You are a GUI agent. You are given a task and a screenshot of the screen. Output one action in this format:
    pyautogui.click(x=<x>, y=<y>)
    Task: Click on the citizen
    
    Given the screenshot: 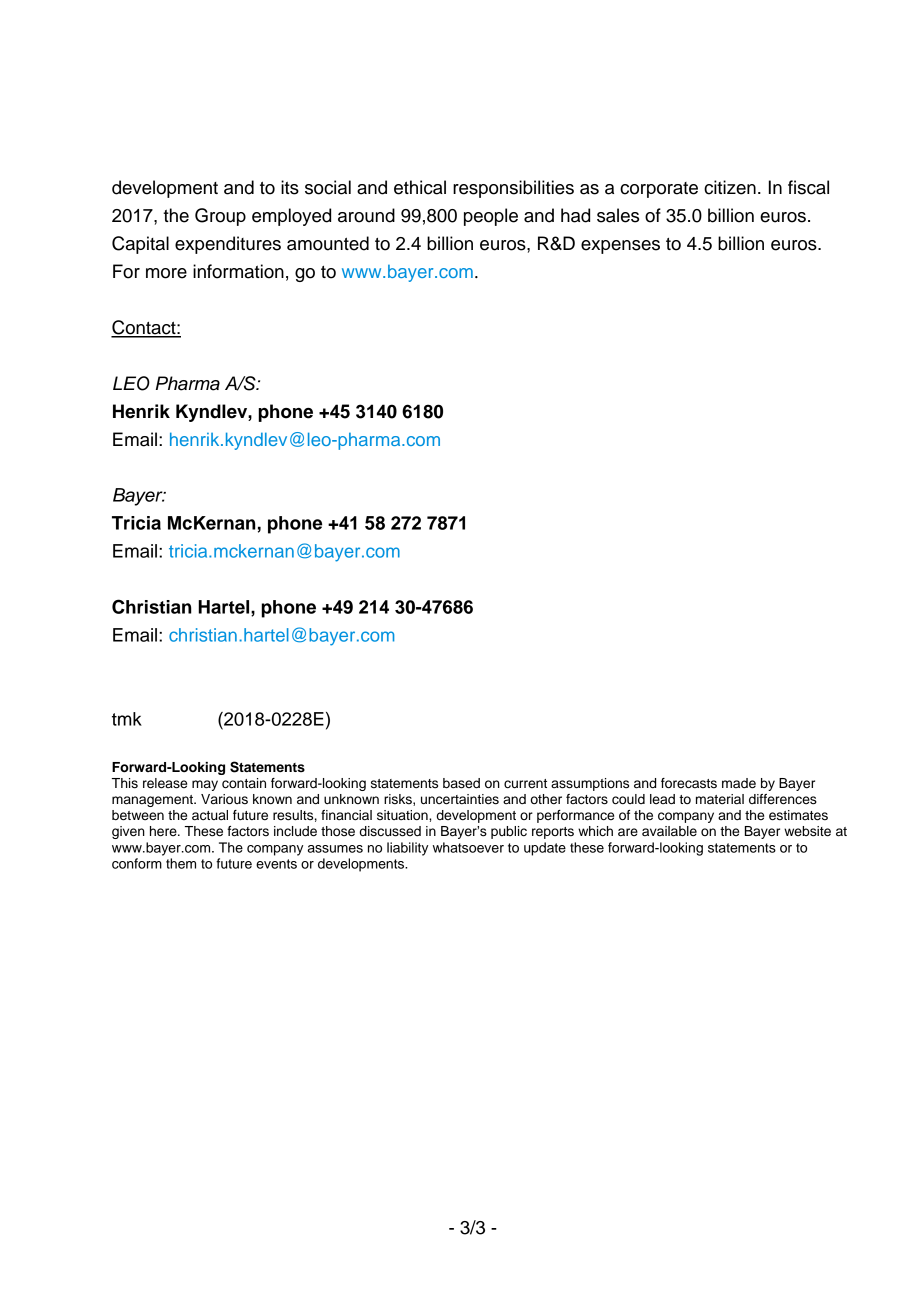 What is the action you would take?
    pyautogui.click(x=730, y=187)
